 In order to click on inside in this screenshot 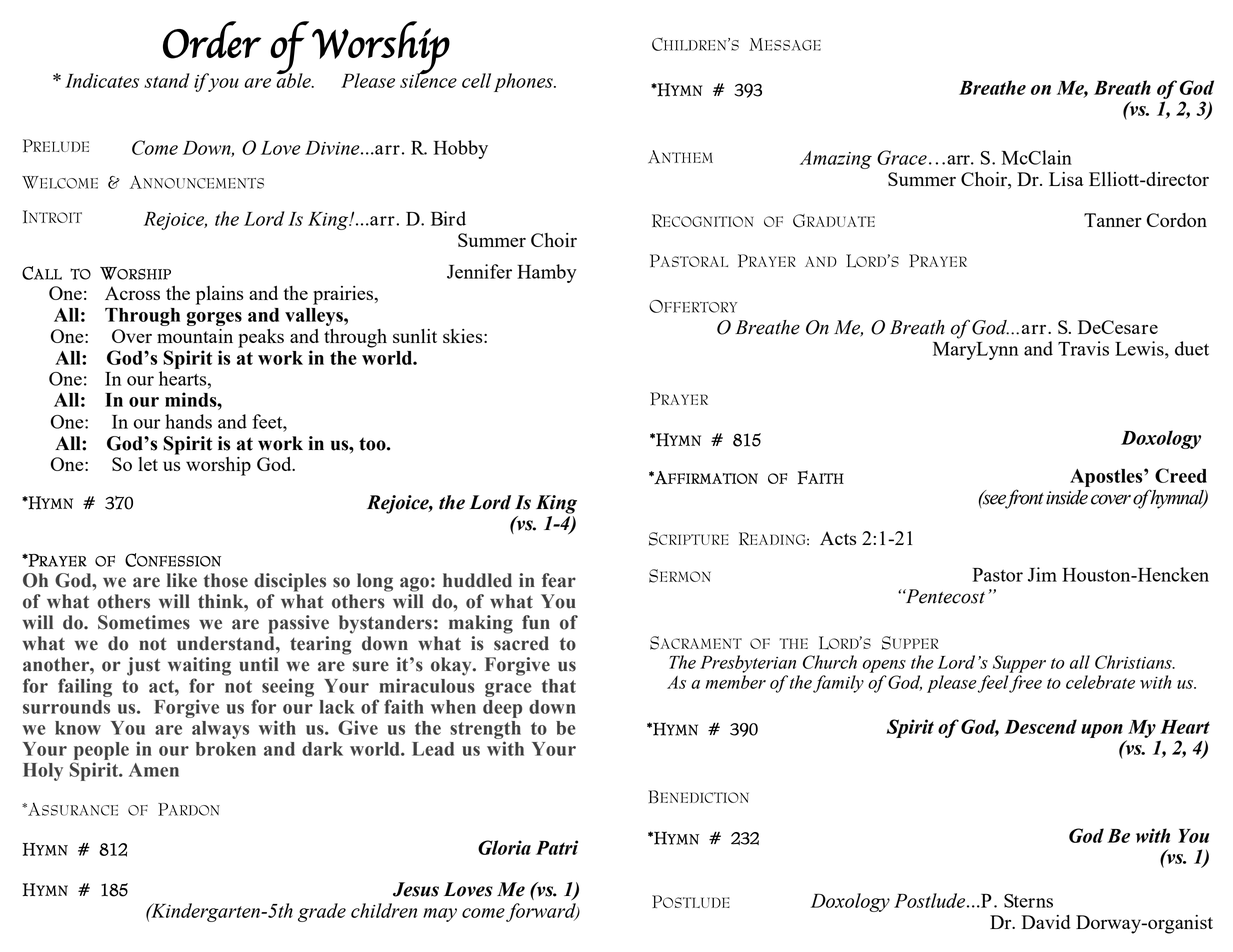, I will do `click(1067, 497)`.
